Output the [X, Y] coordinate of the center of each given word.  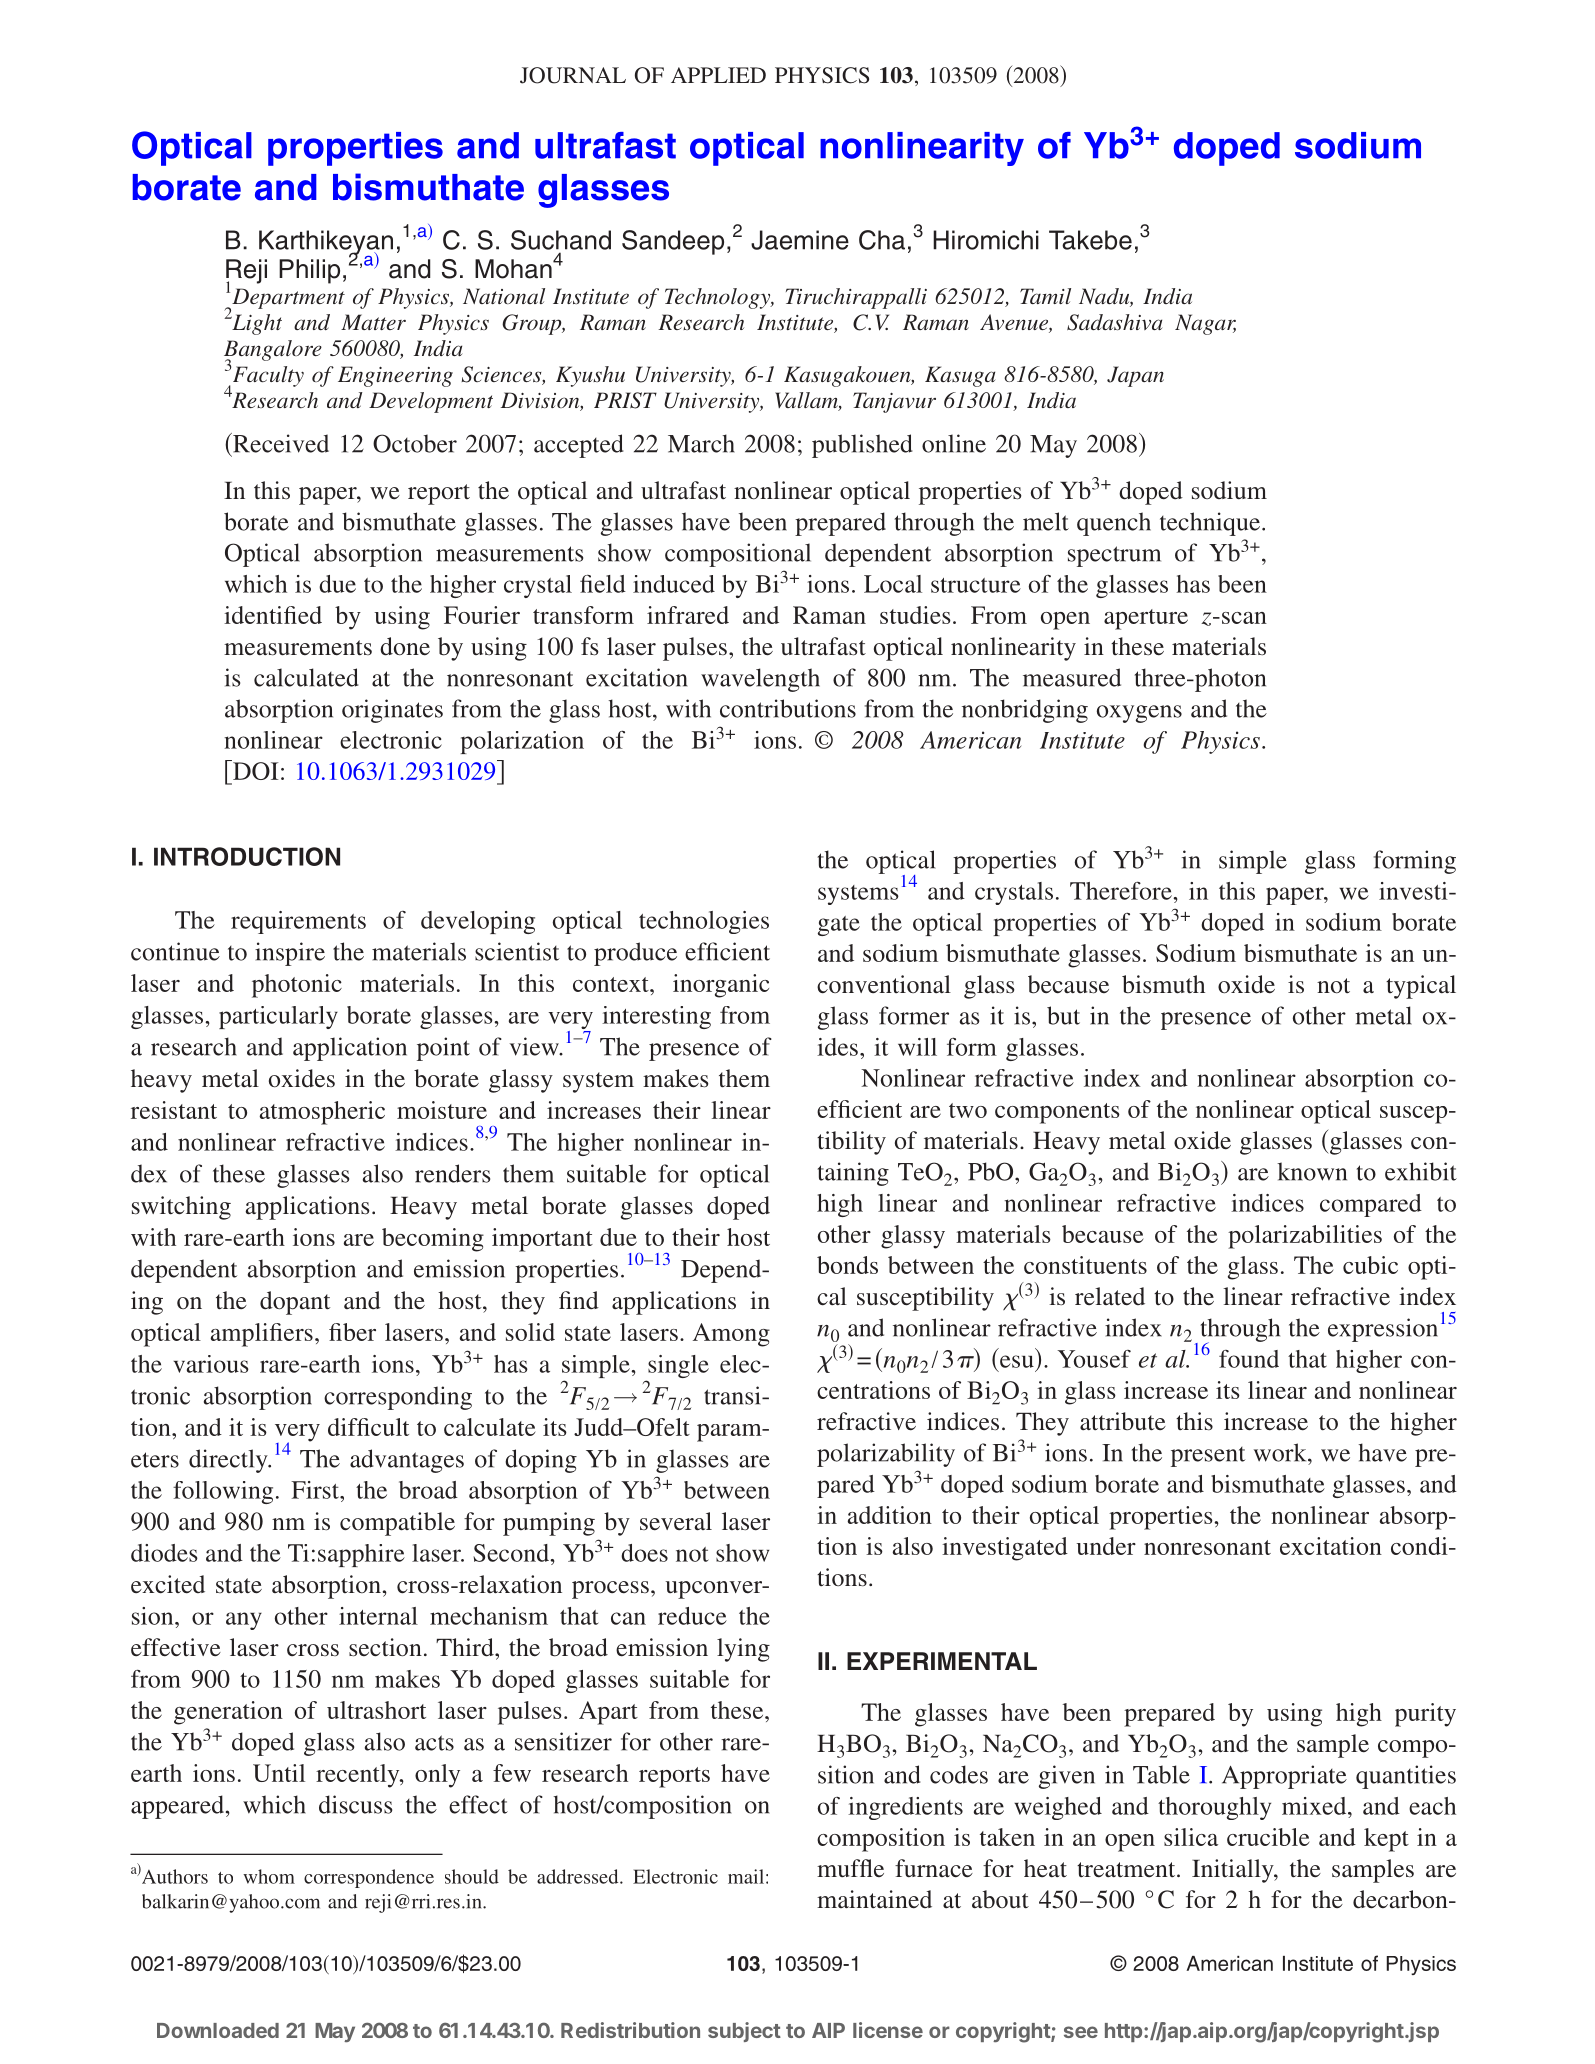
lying [743, 1650]
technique [1210, 524]
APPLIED [718, 75]
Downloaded [218, 2030]
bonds [847, 1265]
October [415, 443]
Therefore [1122, 891]
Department [287, 299]
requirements [298, 922]
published [862, 446]
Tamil [1045, 296]
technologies [704, 922]
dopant [295, 1303]
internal [378, 1616]
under [1106, 1546]
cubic [1370, 1265]
